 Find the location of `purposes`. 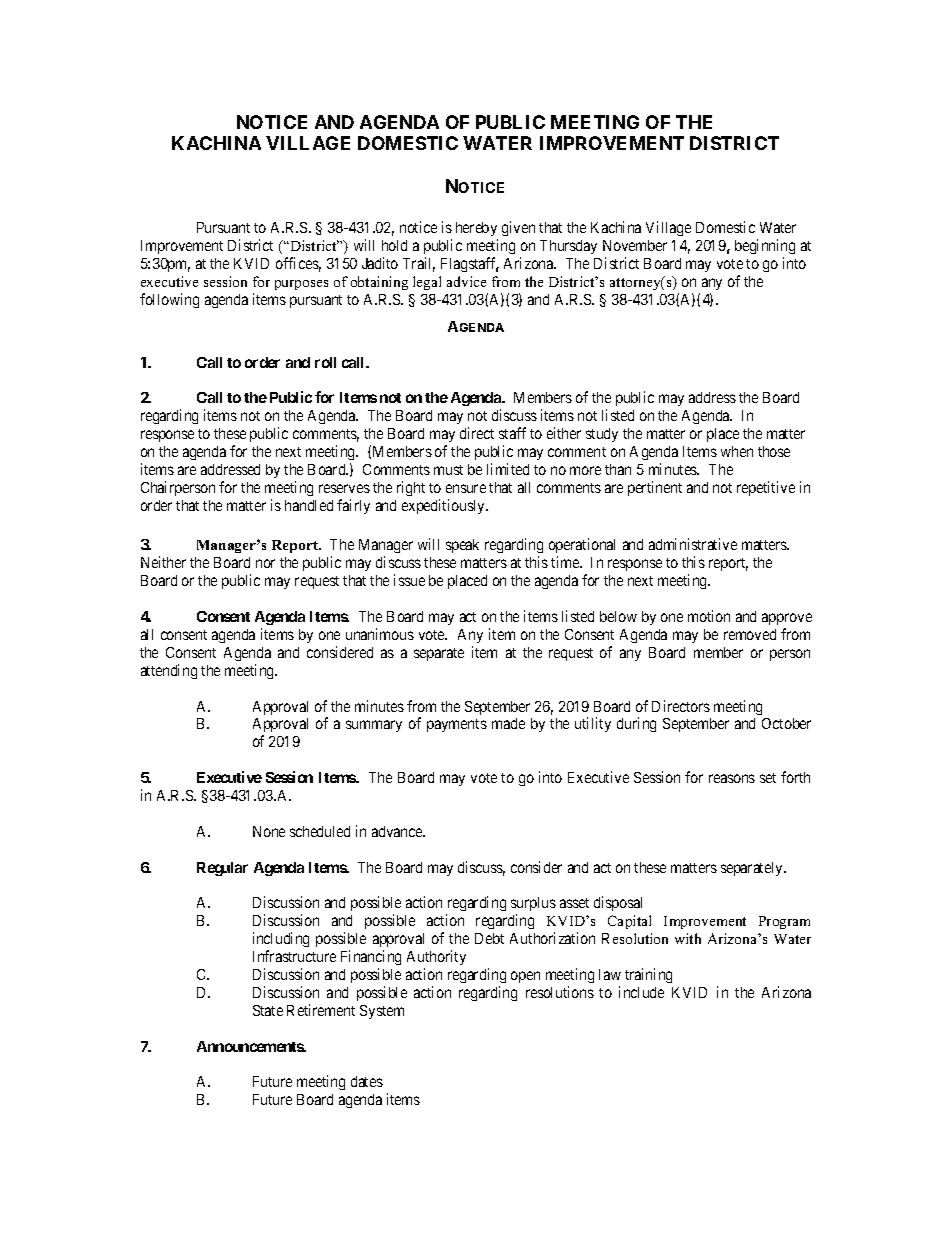

purposes is located at coordinates (301, 285).
